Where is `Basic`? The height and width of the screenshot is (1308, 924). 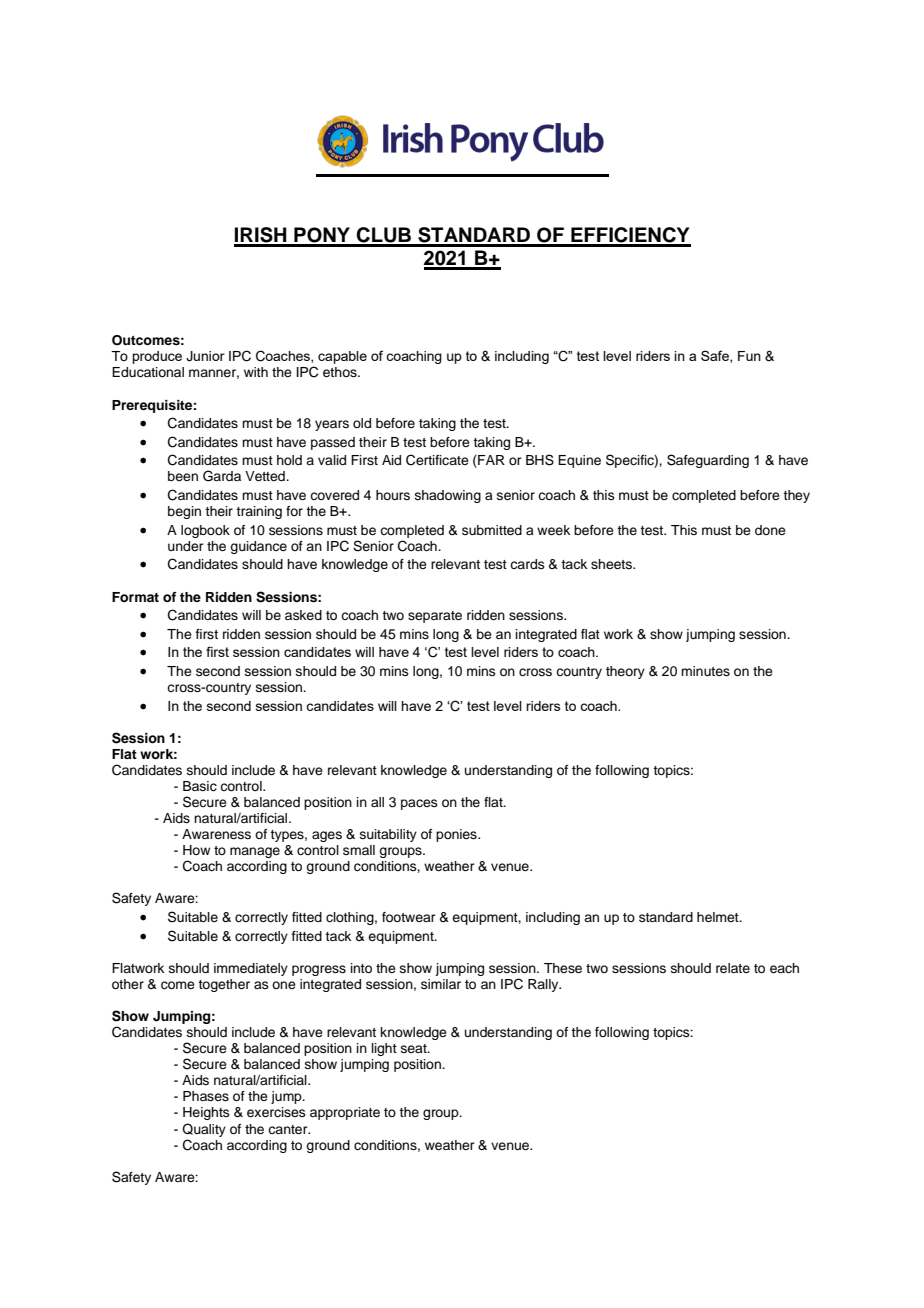 Basic is located at coordinates (200, 786).
